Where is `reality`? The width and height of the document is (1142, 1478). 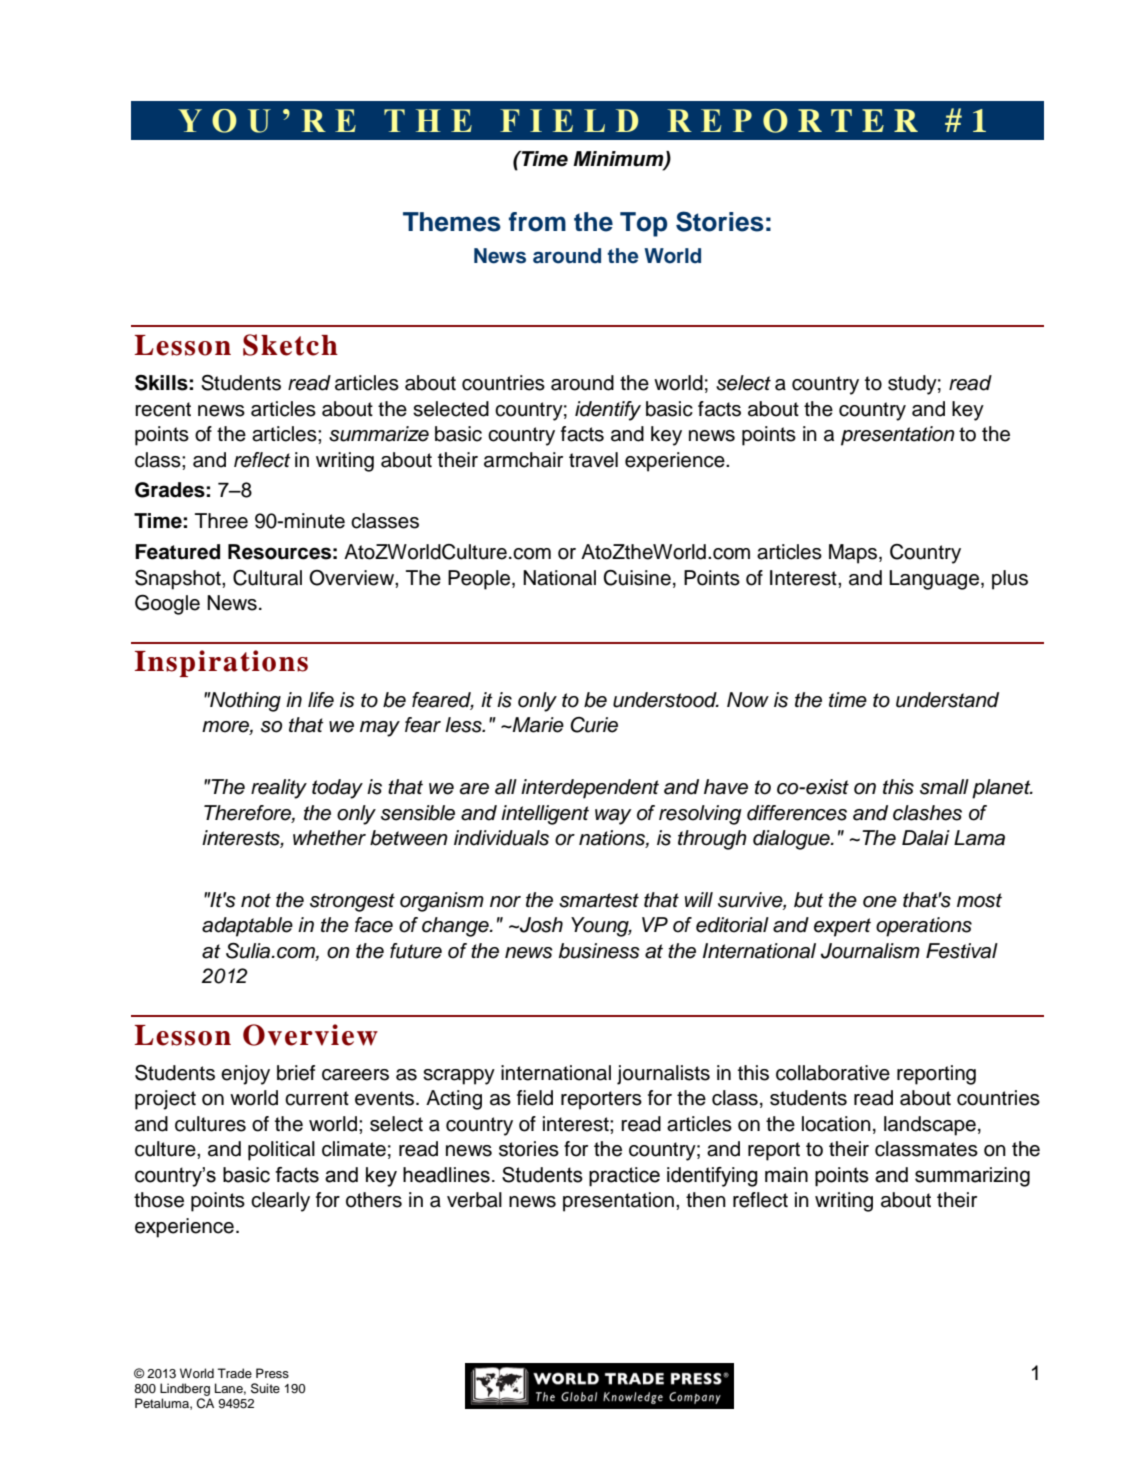
reality is located at coordinates (279, 789).
